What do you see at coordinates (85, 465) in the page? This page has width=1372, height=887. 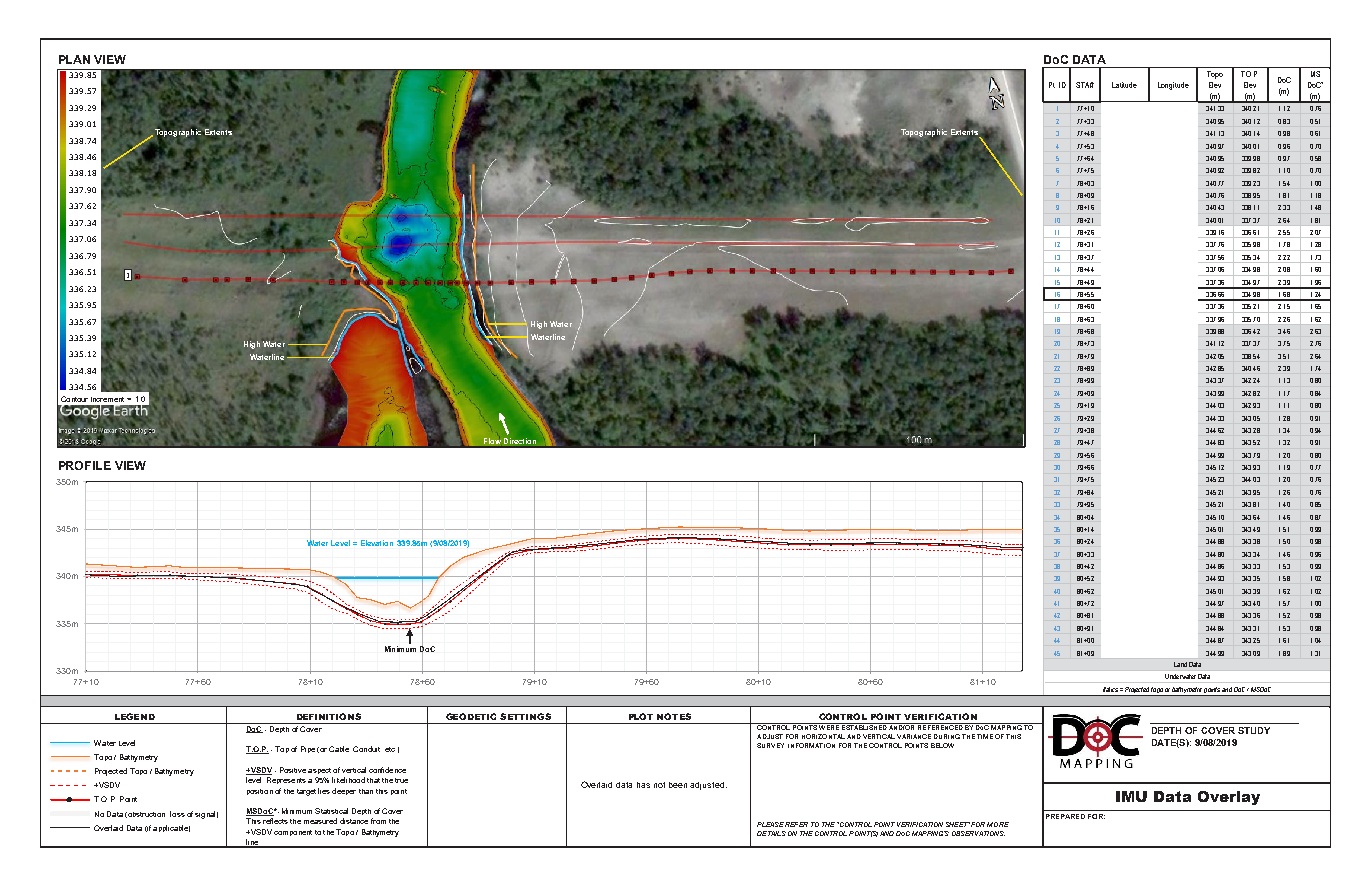 I see `PROFILE` at bounding box center [85, 465].
